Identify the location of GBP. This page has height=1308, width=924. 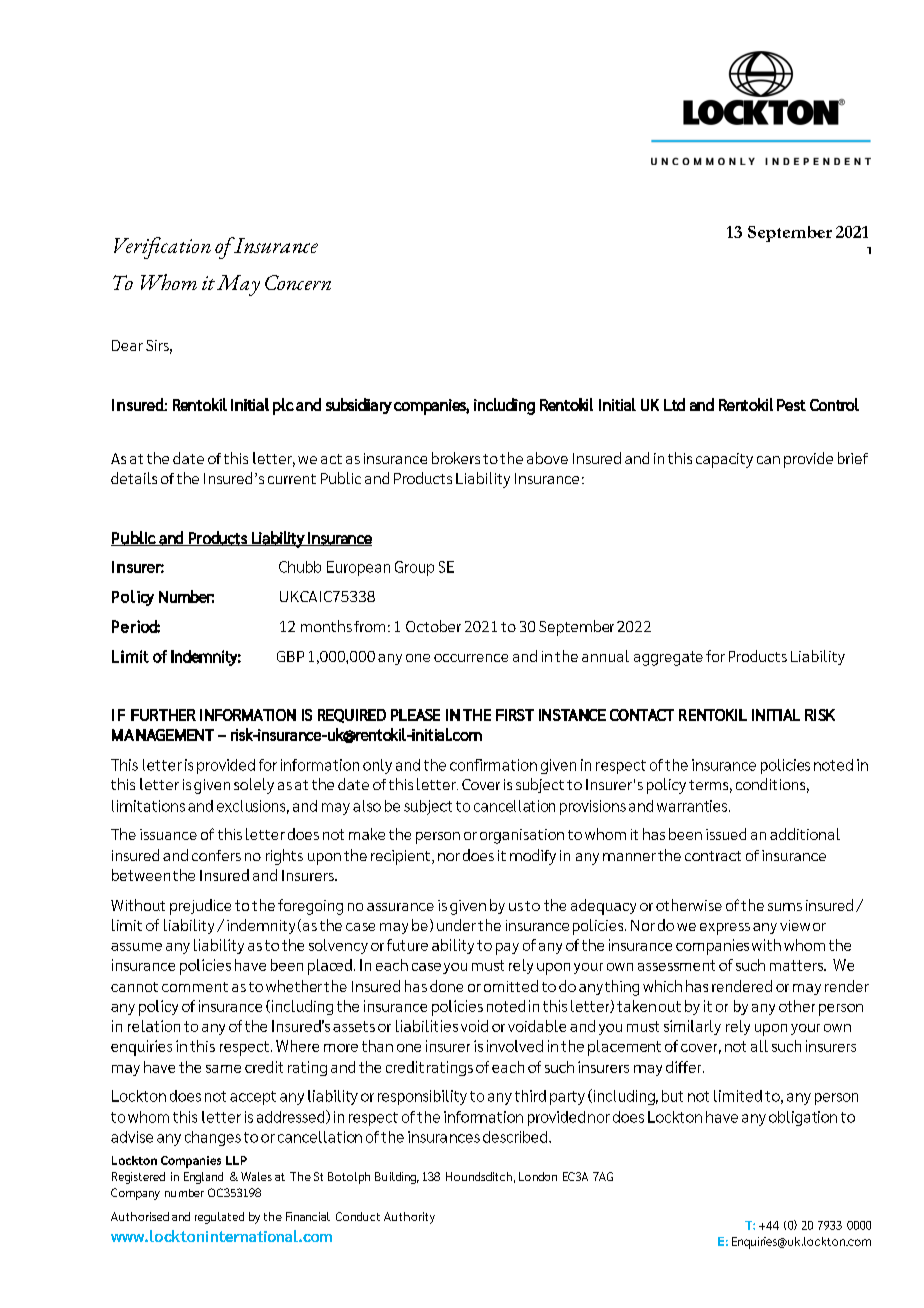
(290, 656).
